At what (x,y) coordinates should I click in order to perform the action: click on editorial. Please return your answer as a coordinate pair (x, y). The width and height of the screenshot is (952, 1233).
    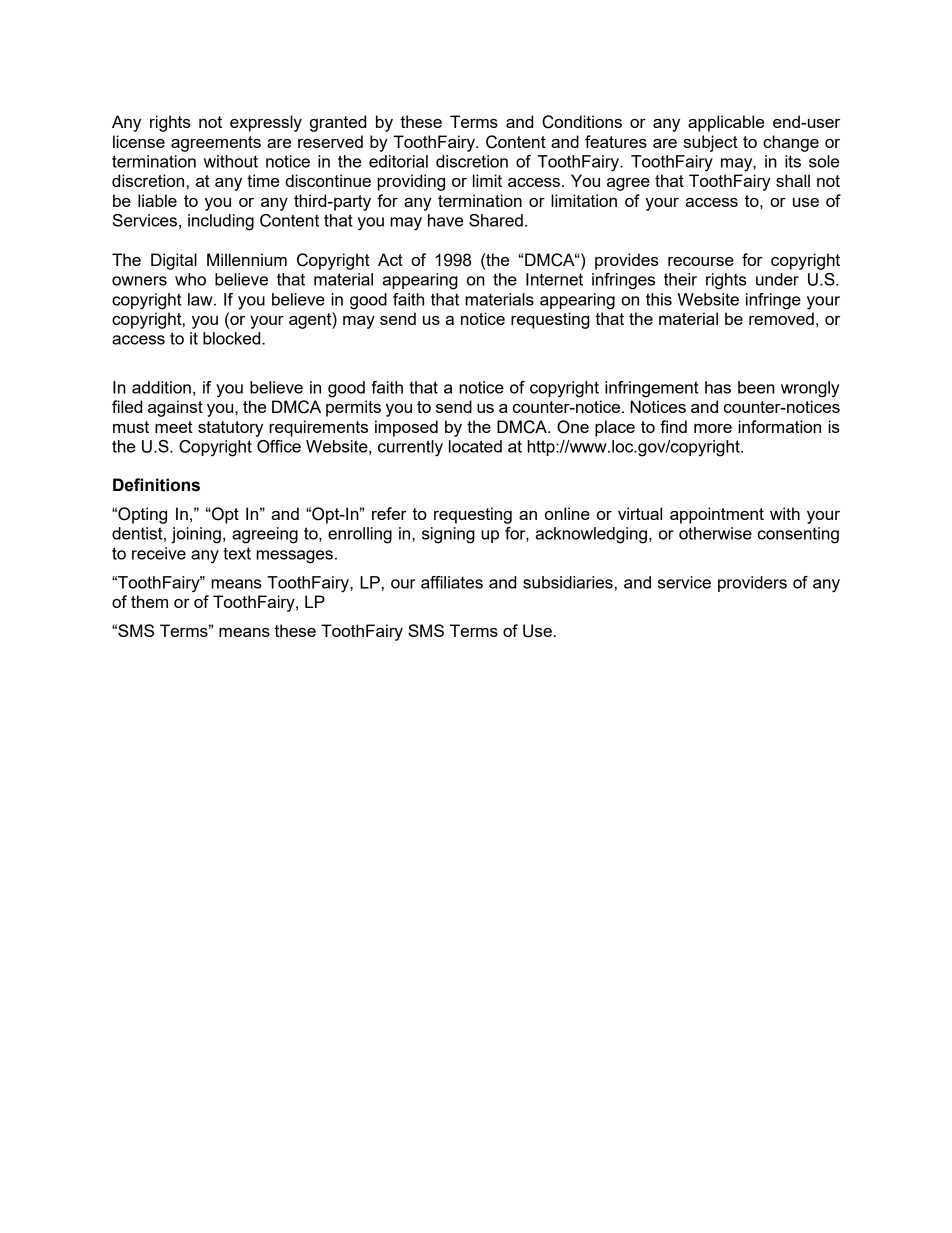
    Looking at the image, I should click on (398, 161).
